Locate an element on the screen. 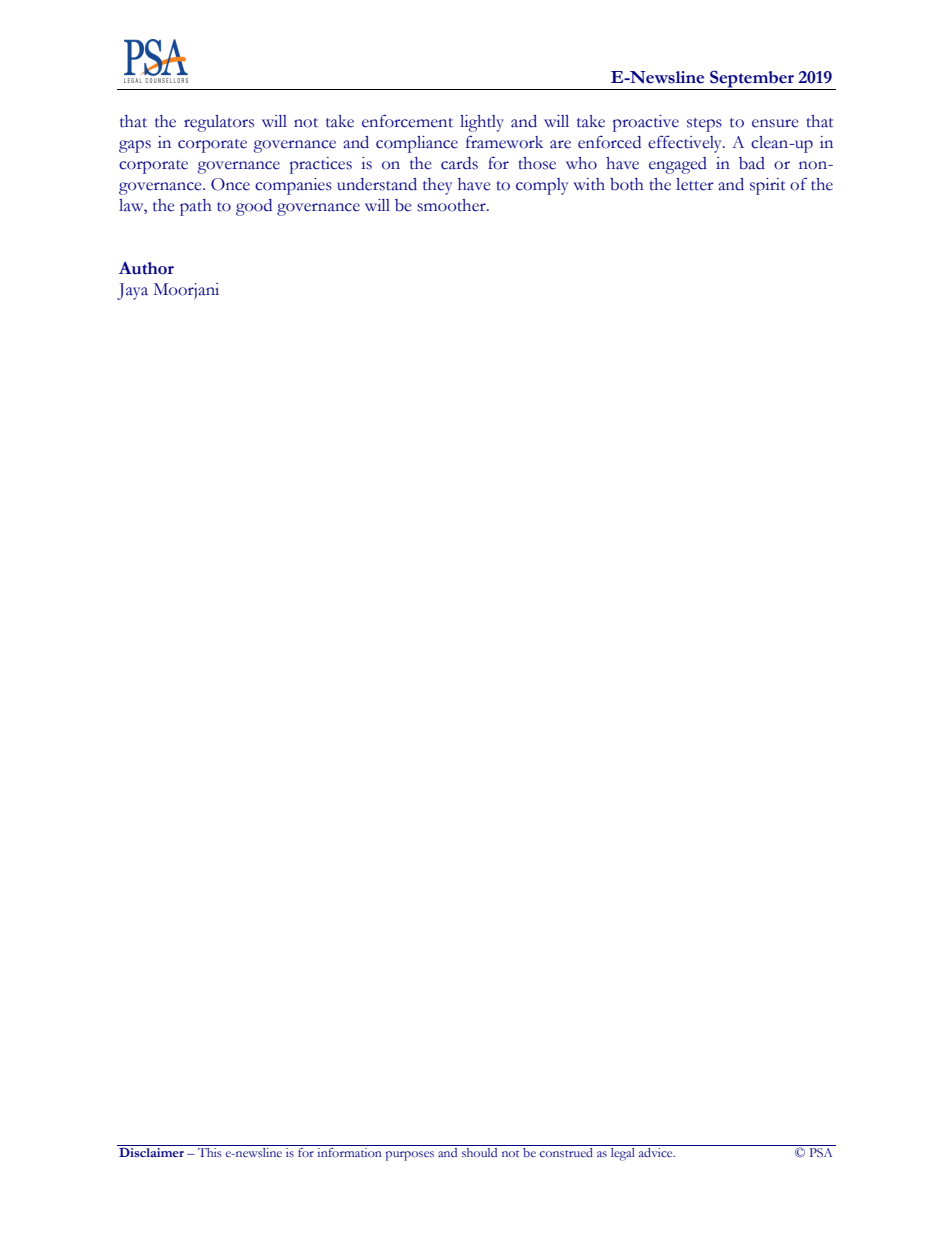 The image size is (952, 1233). steps is located at coordinates (704, 125).
